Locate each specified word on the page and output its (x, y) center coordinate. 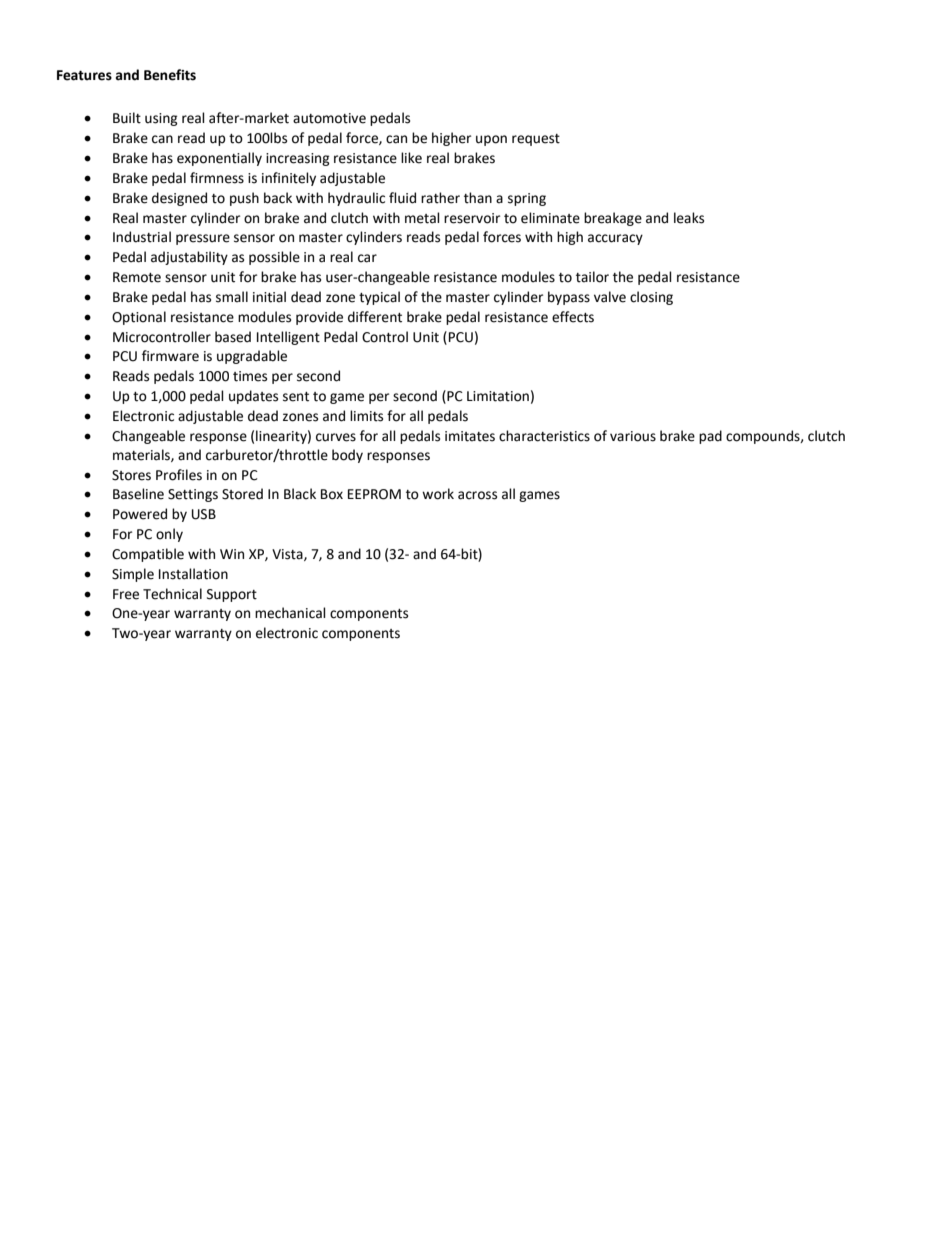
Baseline (138, 494)
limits (366, 416)
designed (179, 199)
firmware (170, 356)
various (633, 436)
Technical (172, 594)
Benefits (170, 75)
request (536, 140)
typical (379, 298)
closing (651, 298)
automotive (329, 118)
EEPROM (374, 494)
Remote (137, 277)
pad (710, 437)
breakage (613, 219)
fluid (402, 198)
